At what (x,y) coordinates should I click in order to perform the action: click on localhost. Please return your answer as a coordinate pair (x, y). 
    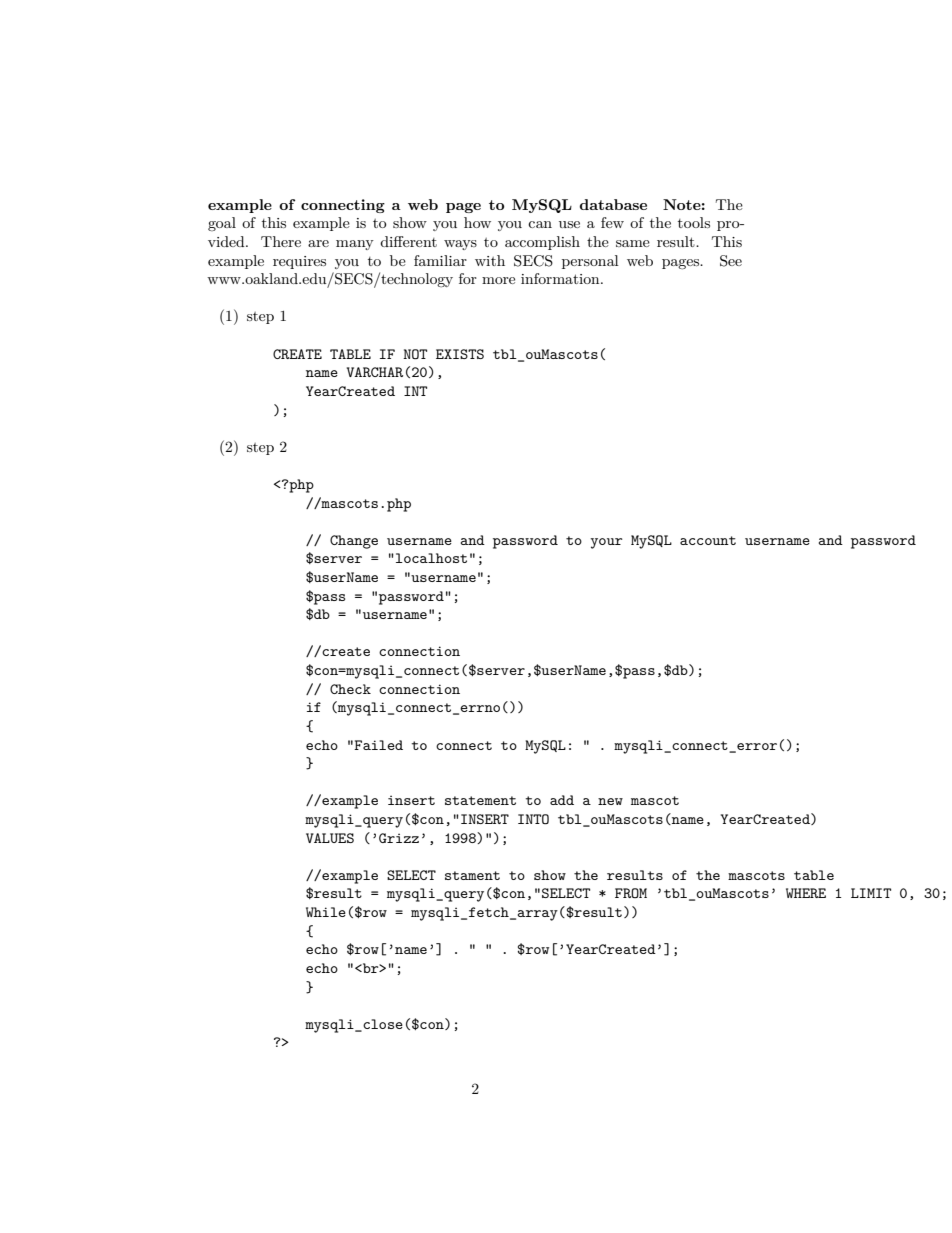
    Looking at the image, I should click on (431, 558).
